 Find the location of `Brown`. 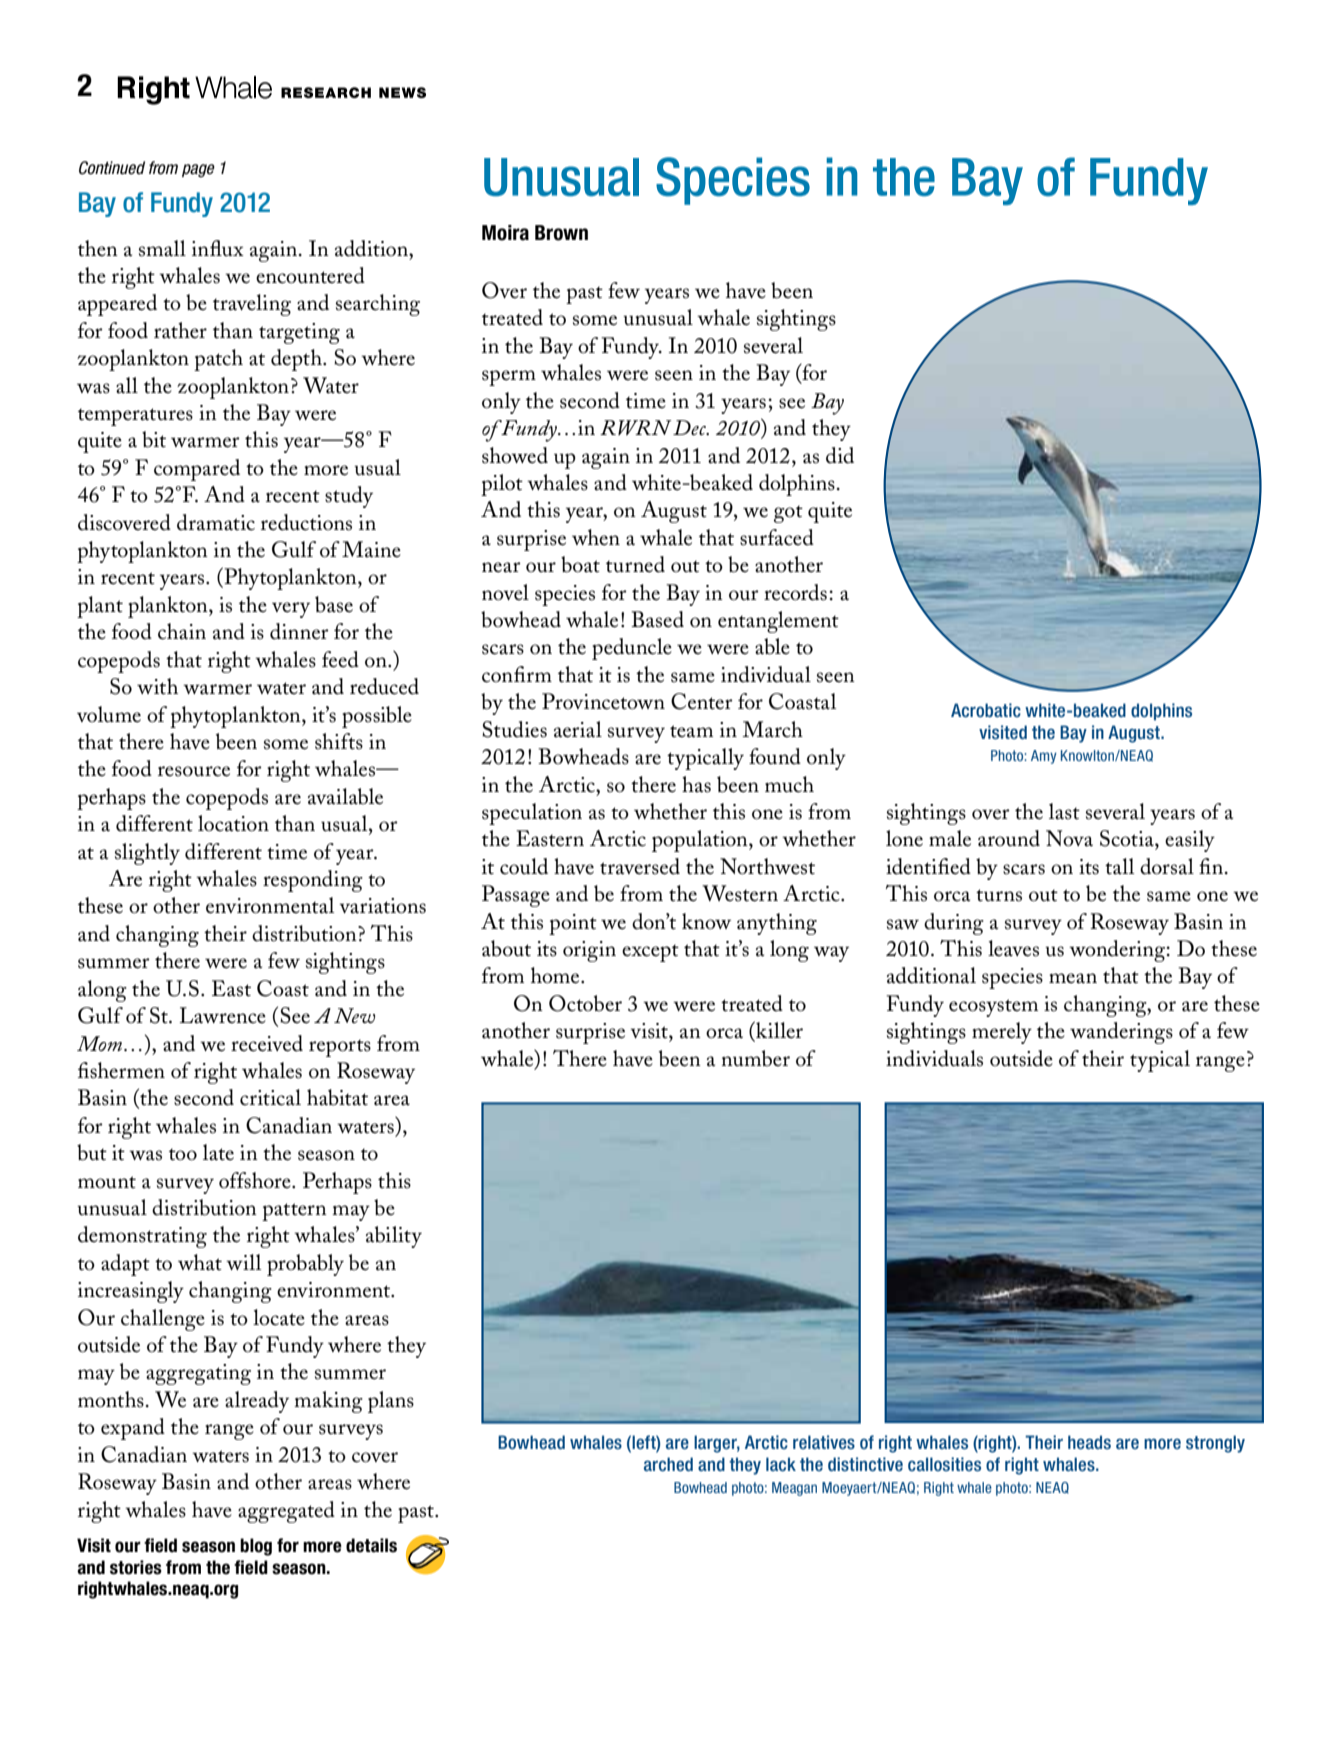

Brown is located at coordinates (561, 233).
